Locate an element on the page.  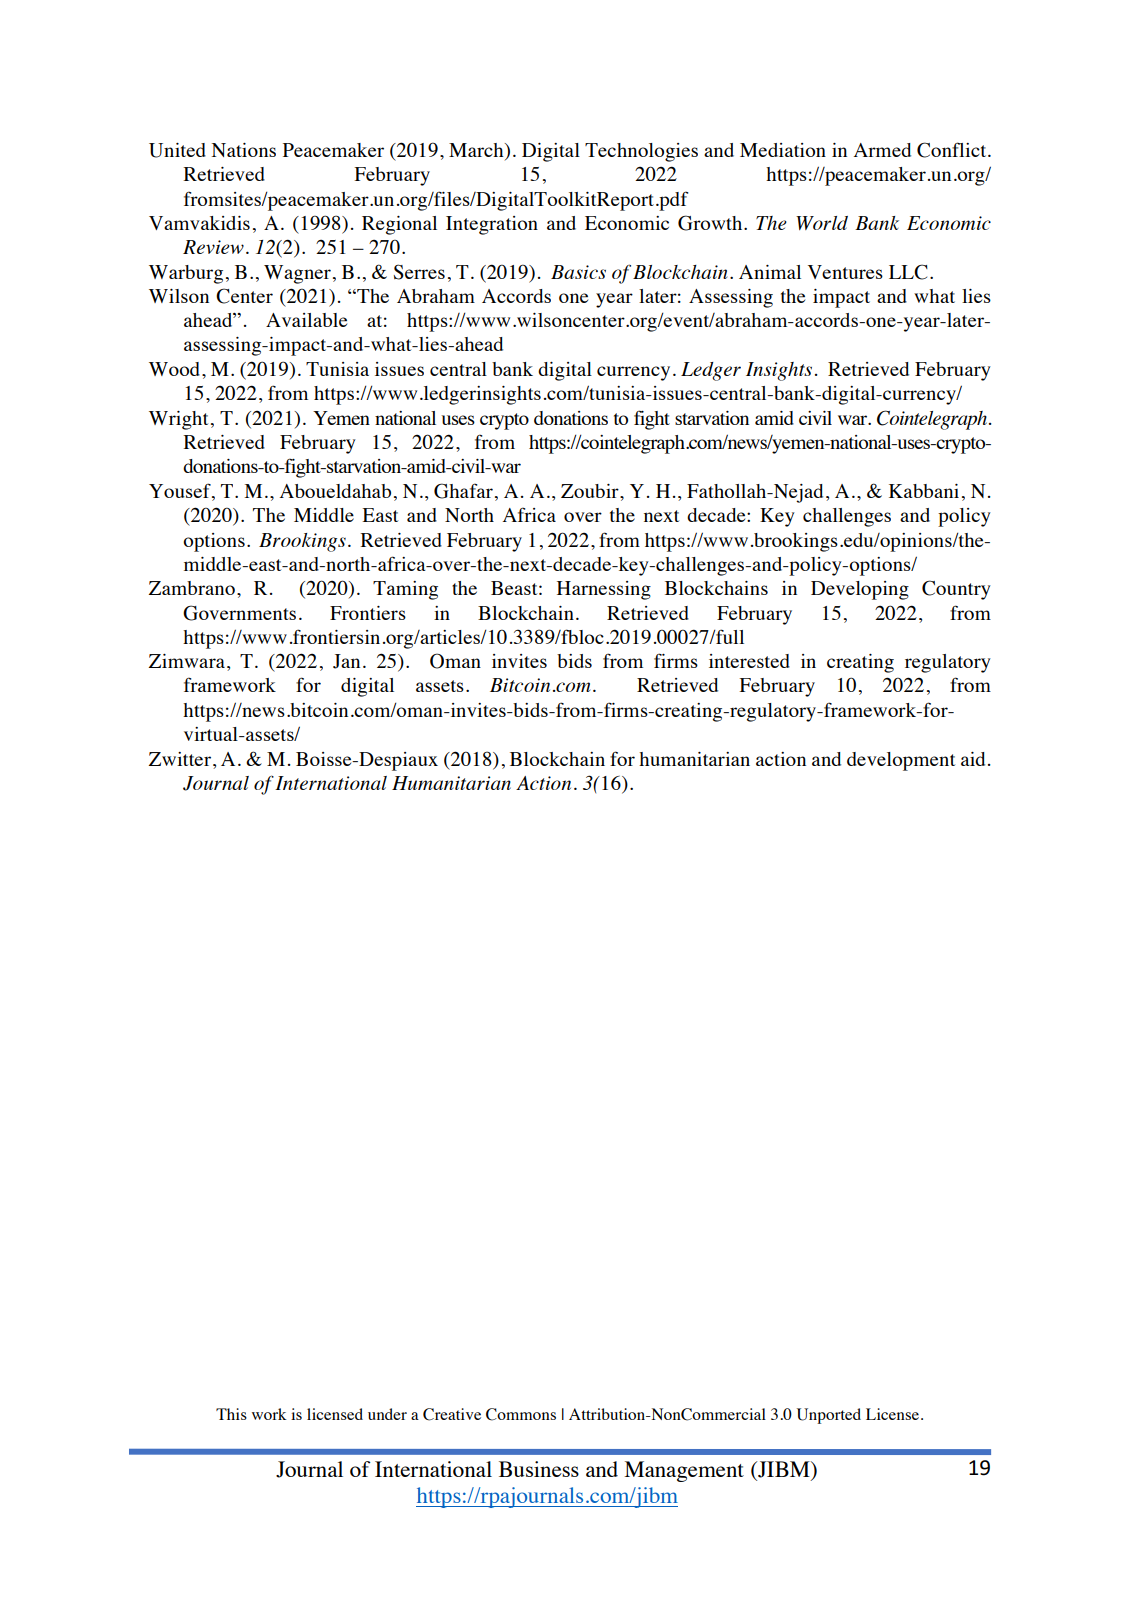
Jan is located at coordinates (346, 661).
